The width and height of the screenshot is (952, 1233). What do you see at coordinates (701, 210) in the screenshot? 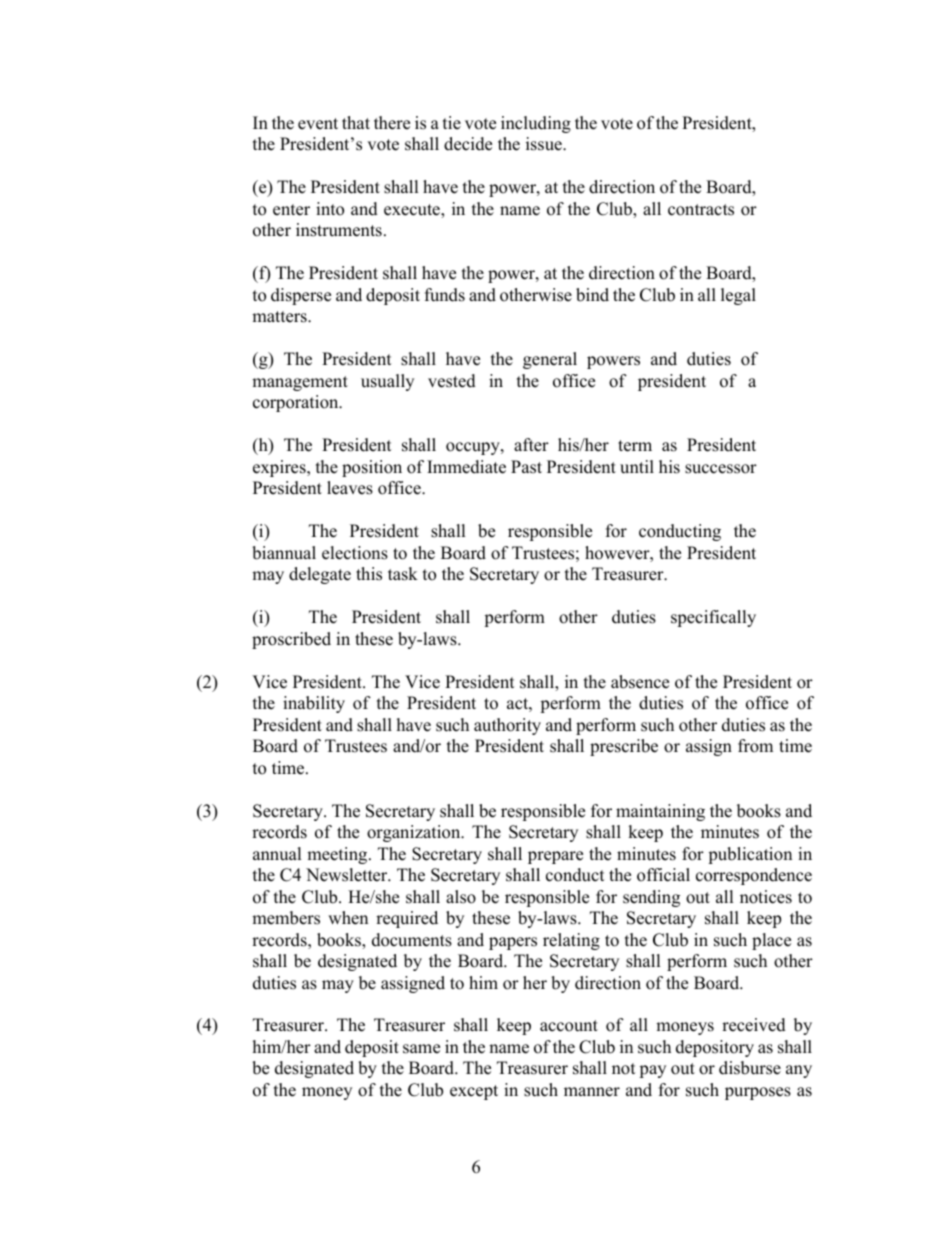
I see `contracts` at bounding box center [701, 210].
